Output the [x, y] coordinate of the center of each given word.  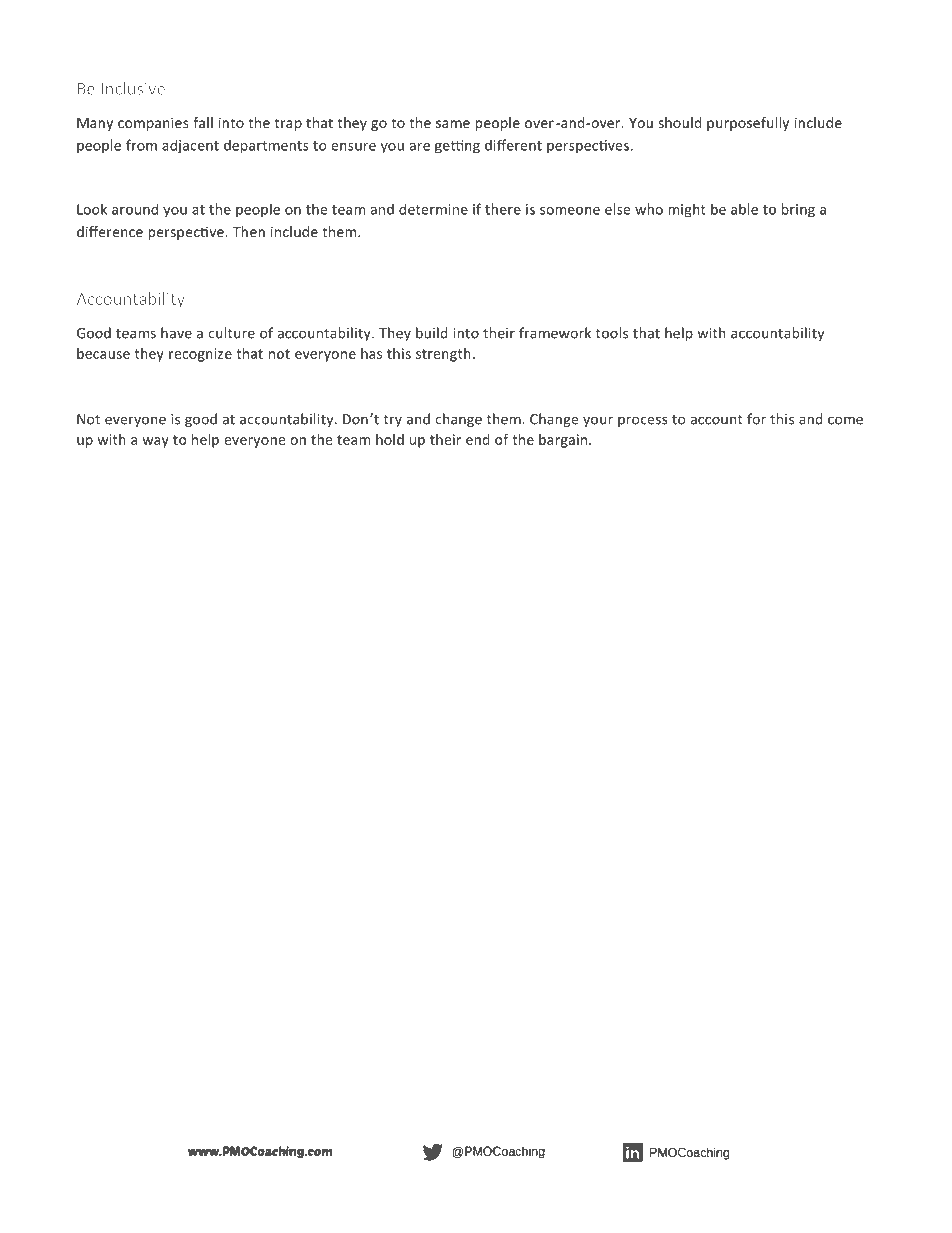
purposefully [748, 124]
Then [249, 231]
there [503, 209]
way [155, 442]
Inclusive [133, 88]
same [453, 124]
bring [798, 210]
